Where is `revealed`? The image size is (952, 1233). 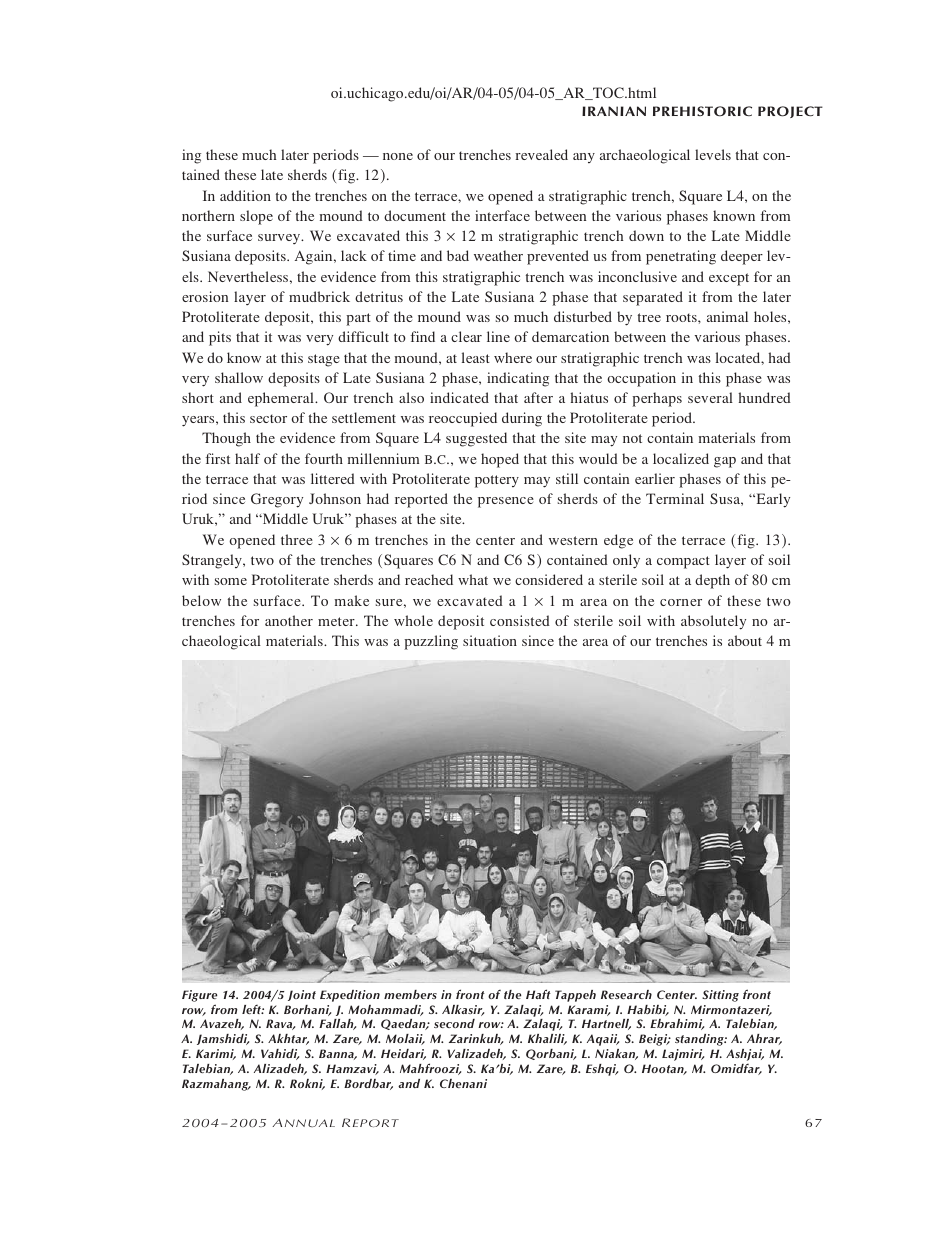
revealed is located at coordinates (541, 154).
